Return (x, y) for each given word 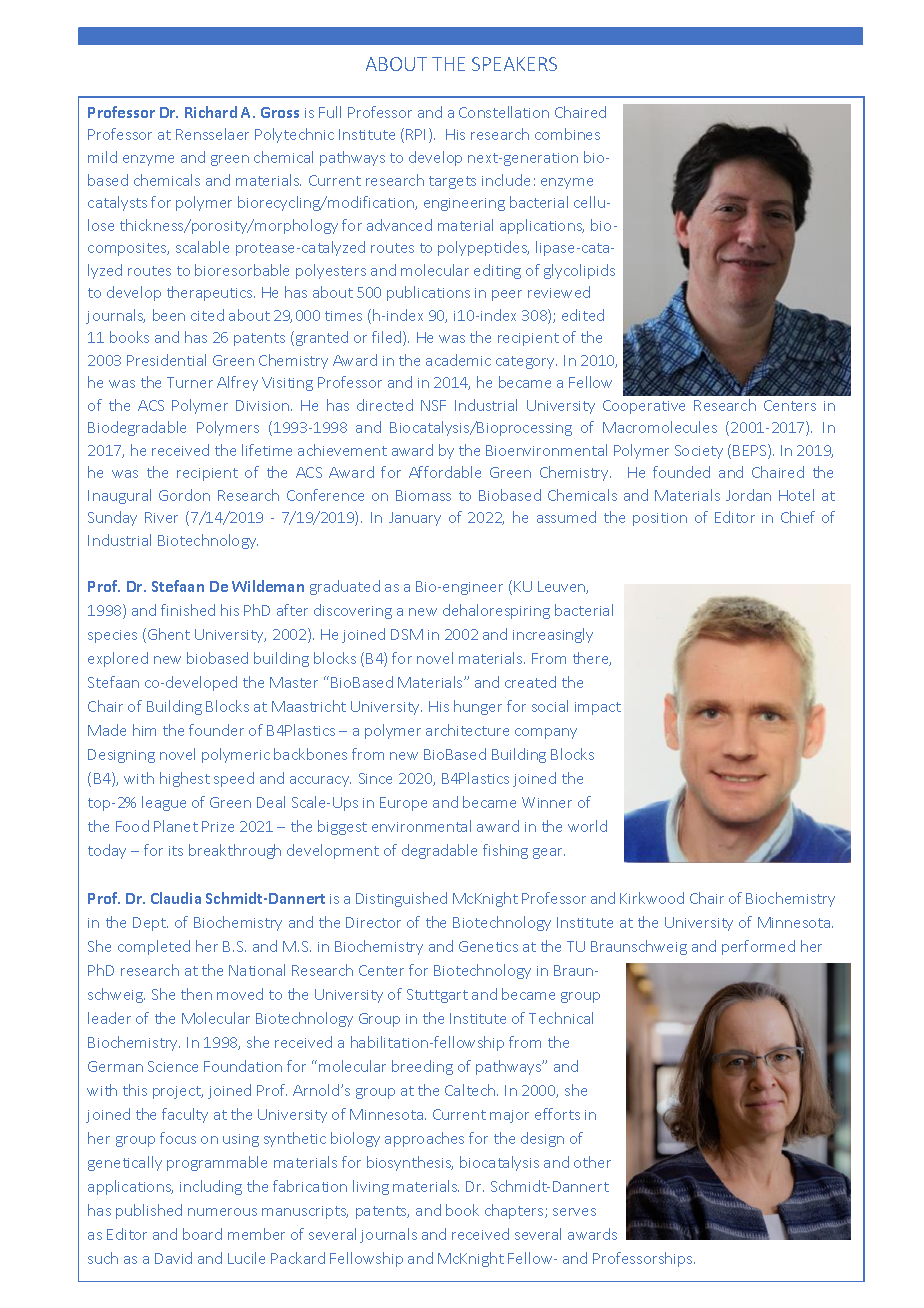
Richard (211, 112)
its (176, 851)
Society (699, 452)
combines (567, 134)
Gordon (184, 495)
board (202, 1234)
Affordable (445, 472)
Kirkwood (652, 898)
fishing (505, 851)
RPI (415, 134)
